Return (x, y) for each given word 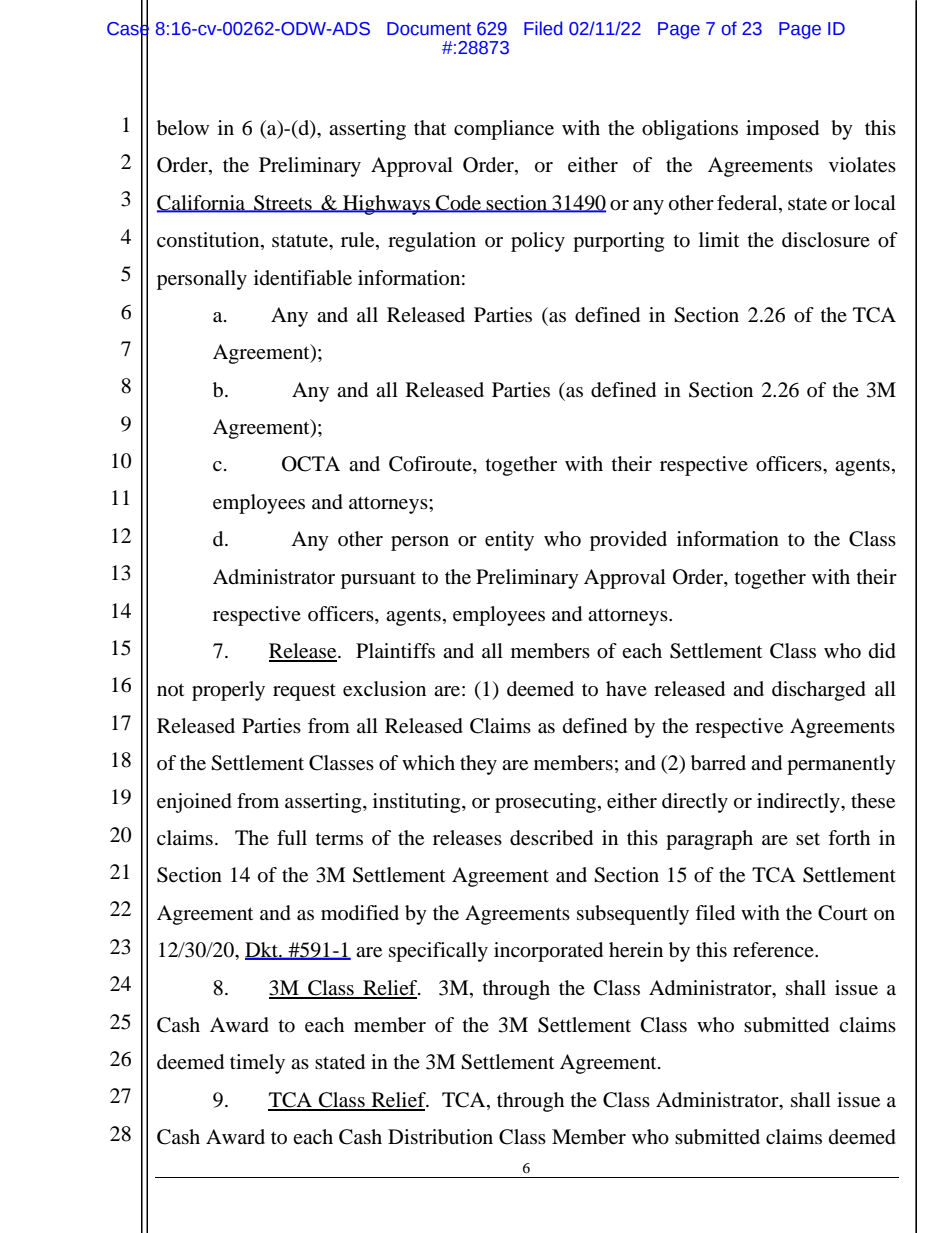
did (882, 651)
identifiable (303, 278)
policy (538, 242)
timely (257, 1064)
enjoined (194, 803)
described (551, 838)
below (183, 128)
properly (228, 691)
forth (849, 838)
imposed (782, 130)
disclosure (826, 240)
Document (429, 29)
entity (509, 541)
